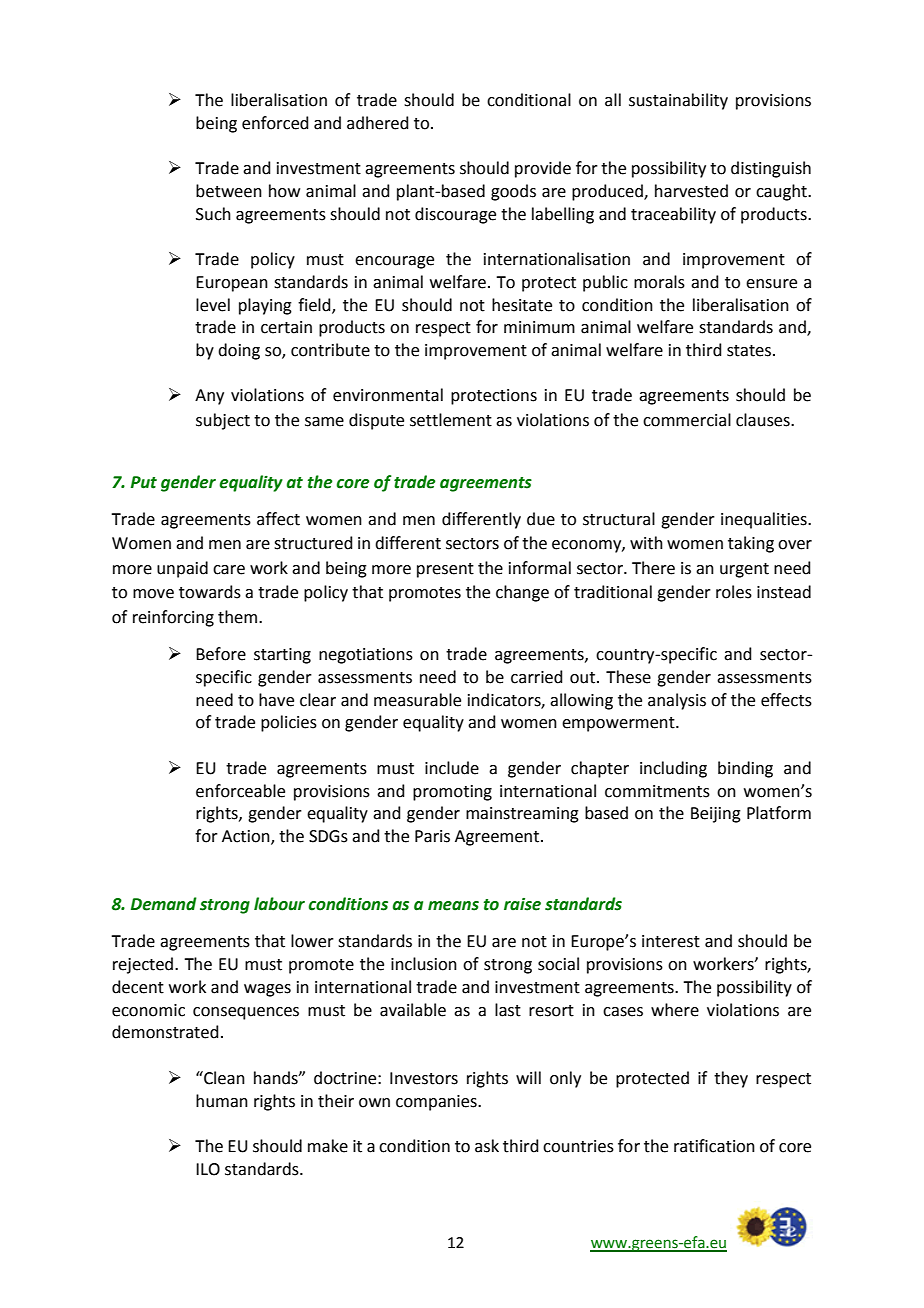 The width and height of the screenshot is (924, 1308). I want to click on change, so click(522, 593).
